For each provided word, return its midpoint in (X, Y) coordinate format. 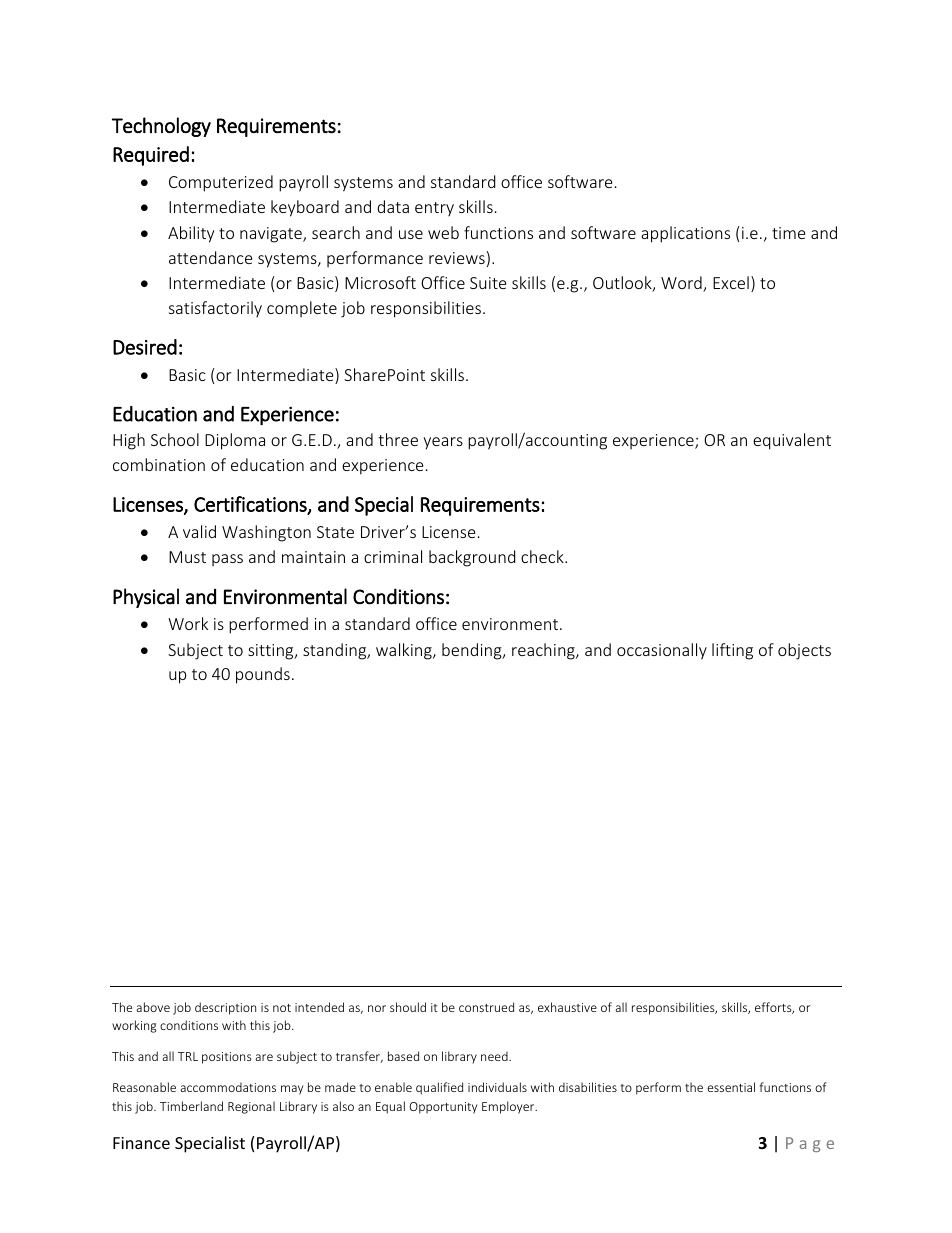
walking (405, 651)
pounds (263, 675)
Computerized (221, 183)
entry (434, 209)
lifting (732, 651)
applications (685, 234)
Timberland (191, 1106)
